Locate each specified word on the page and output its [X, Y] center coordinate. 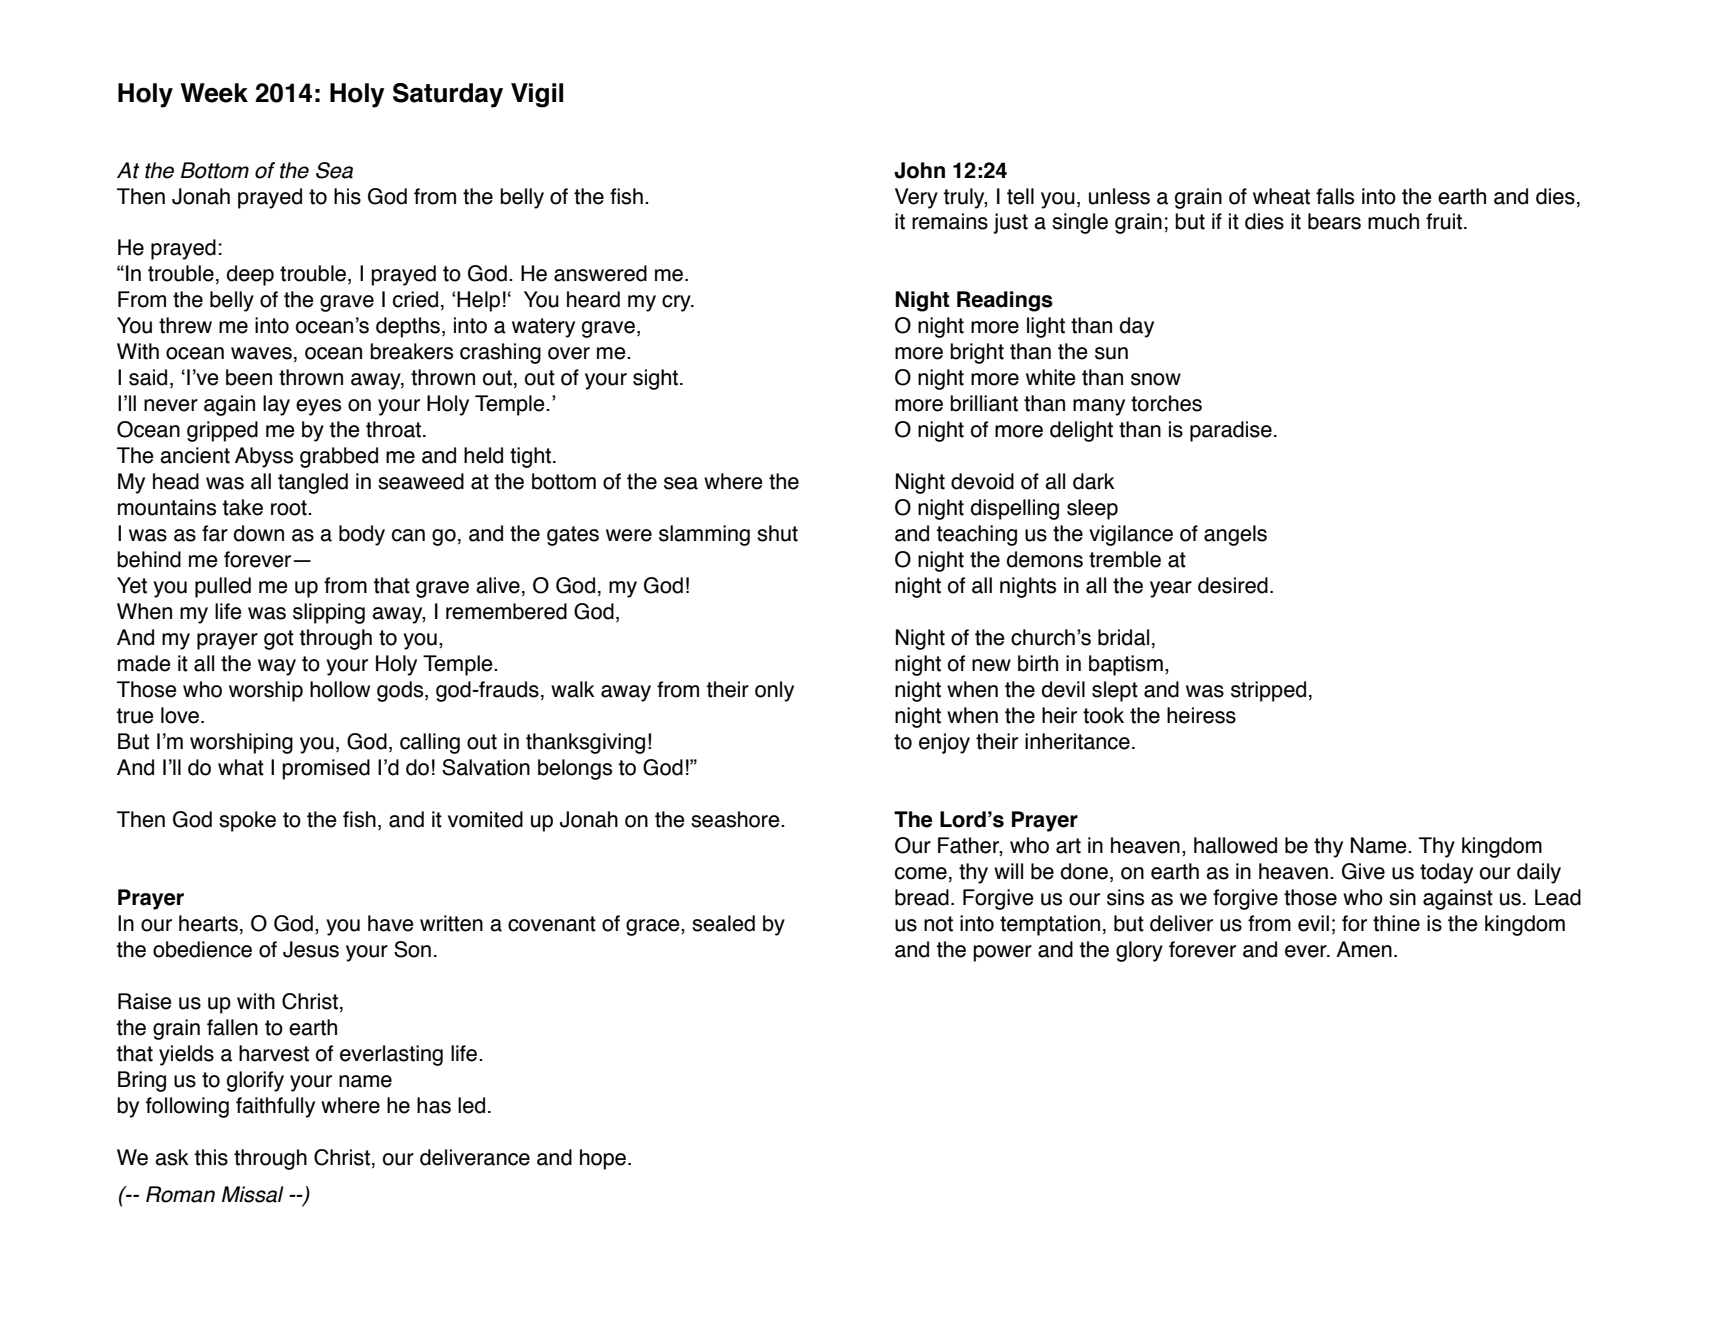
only [774, 691]
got [279, 640]
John [919, 170]
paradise [1231, 431]
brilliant [984, 403]
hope [603, 1159]
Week [214, 93]
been [249, 377]
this [211, 1157]
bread [922, 897]
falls [1335, 196]
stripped [1268, 691]
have [391, 923]
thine [1396, 923]
